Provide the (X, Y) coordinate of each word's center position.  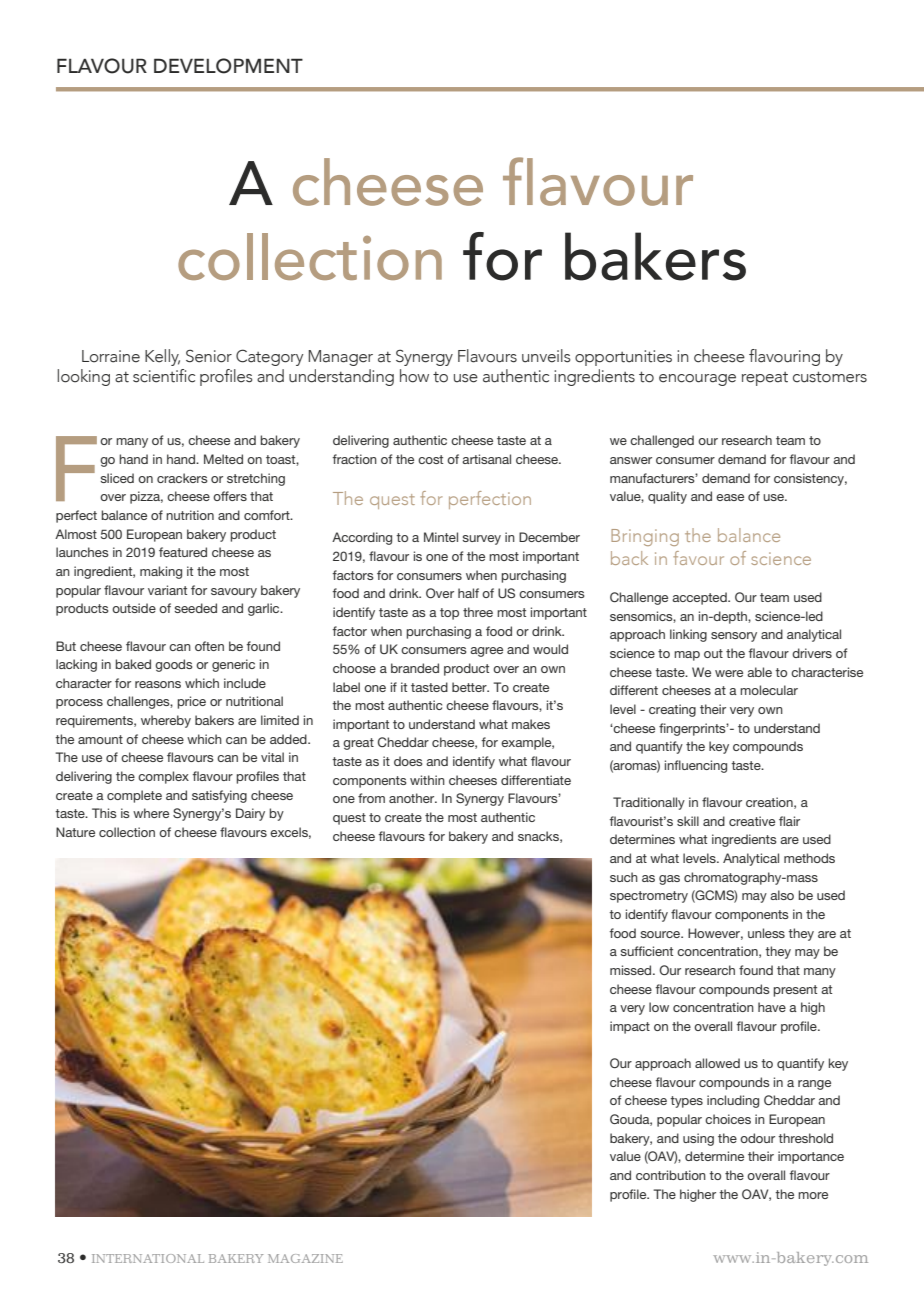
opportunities (623, 358)
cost (430, 459)
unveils (546, 356)
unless (766, 933)
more (813, 1195)
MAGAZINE (305, 1258)
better (470, 687)
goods (174, 665)
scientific (164, 376)
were (729, 673)
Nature (75, 832)
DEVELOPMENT (228, 66)
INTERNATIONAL (148, 1258)
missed (632, 970)
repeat (765, 379)
